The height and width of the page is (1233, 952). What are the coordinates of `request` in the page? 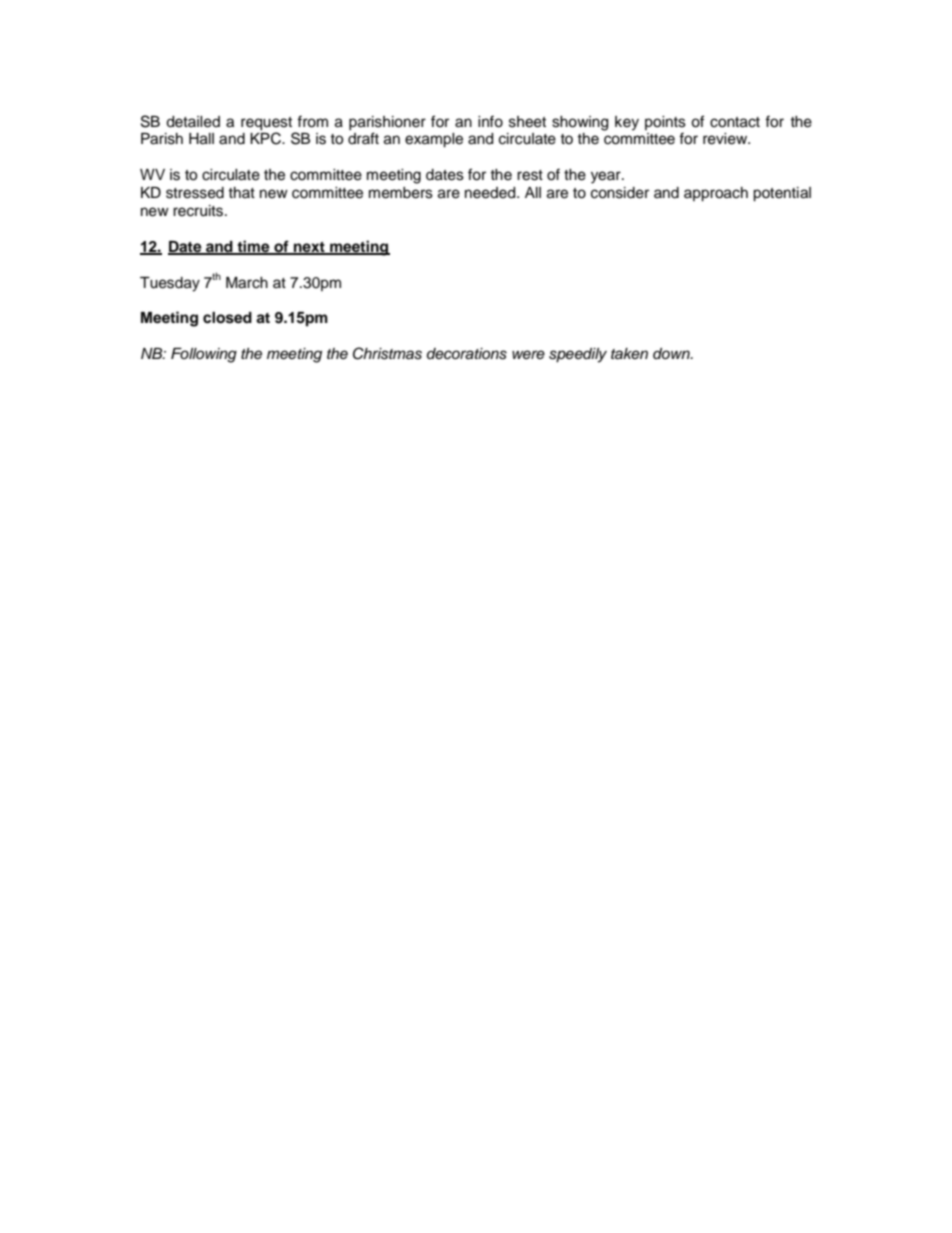 It's located at (266, 124).
